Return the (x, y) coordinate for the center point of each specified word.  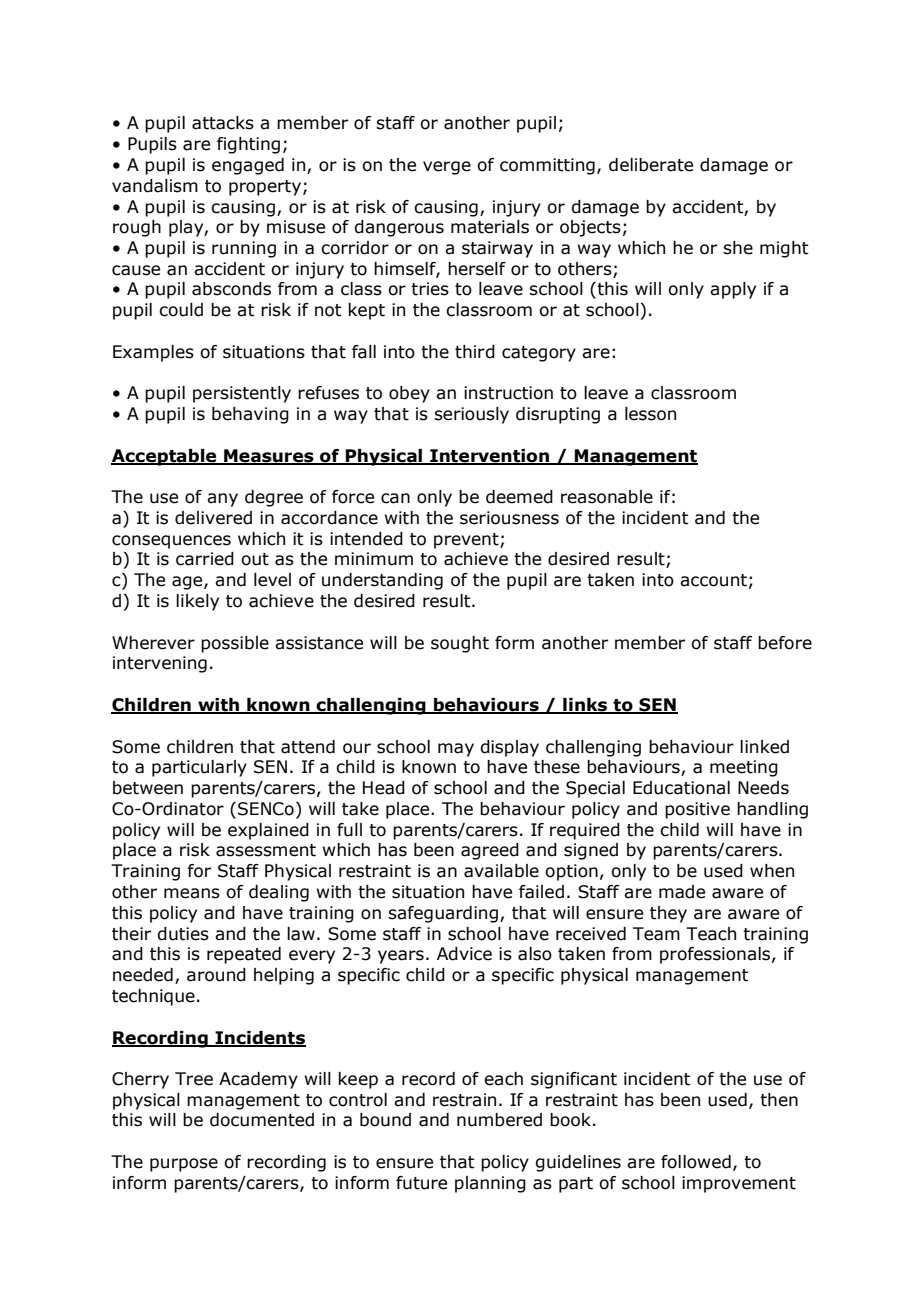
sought (460, 644)
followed (696, 1162)
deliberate (651, 165)
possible (235, 644)
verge (447, 168)
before (785, 643)
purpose (184, 1165)
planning (490, 1184)
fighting (248, 145)
